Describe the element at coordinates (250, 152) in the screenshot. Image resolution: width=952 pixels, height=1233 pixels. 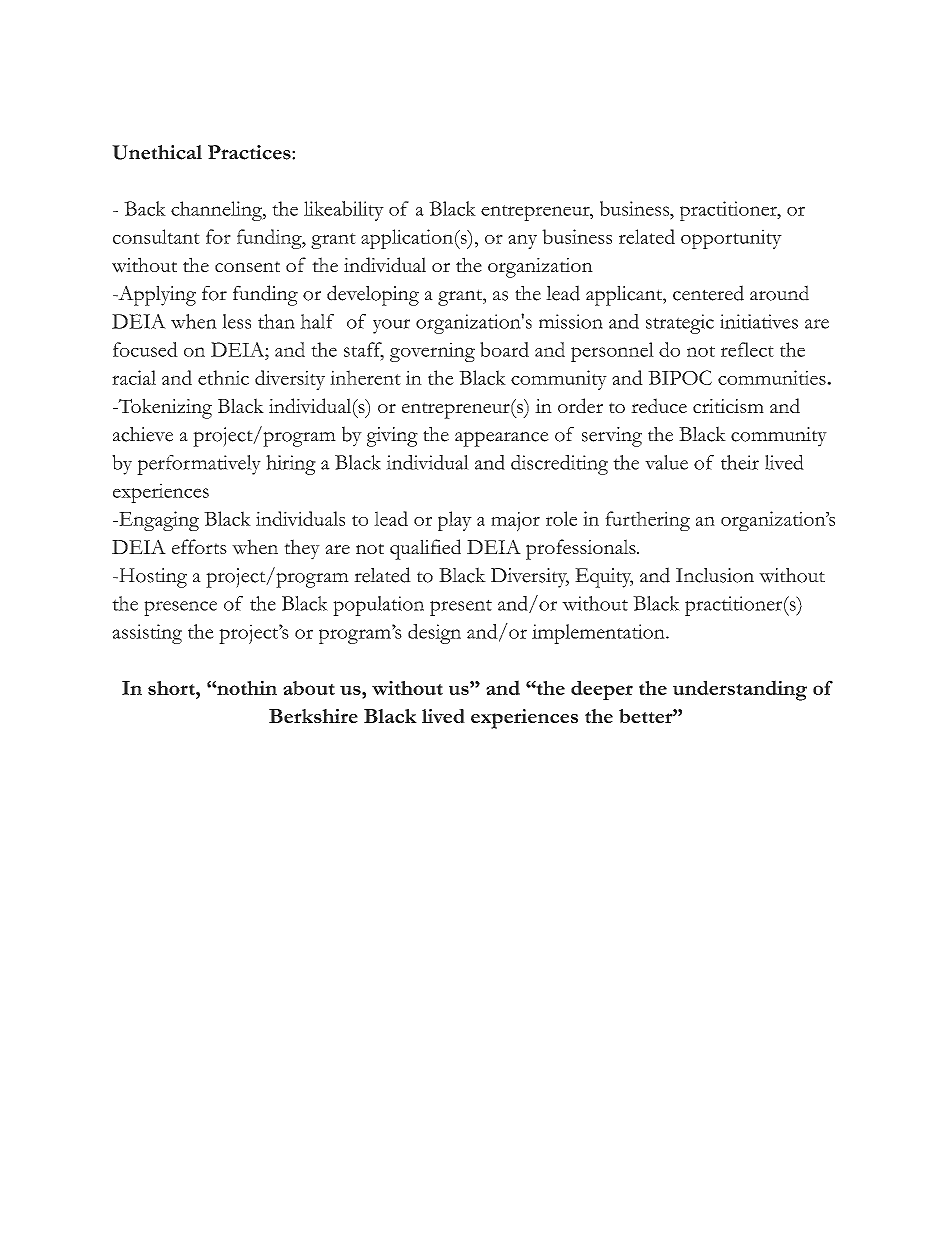
I see `Practices` at that location.
